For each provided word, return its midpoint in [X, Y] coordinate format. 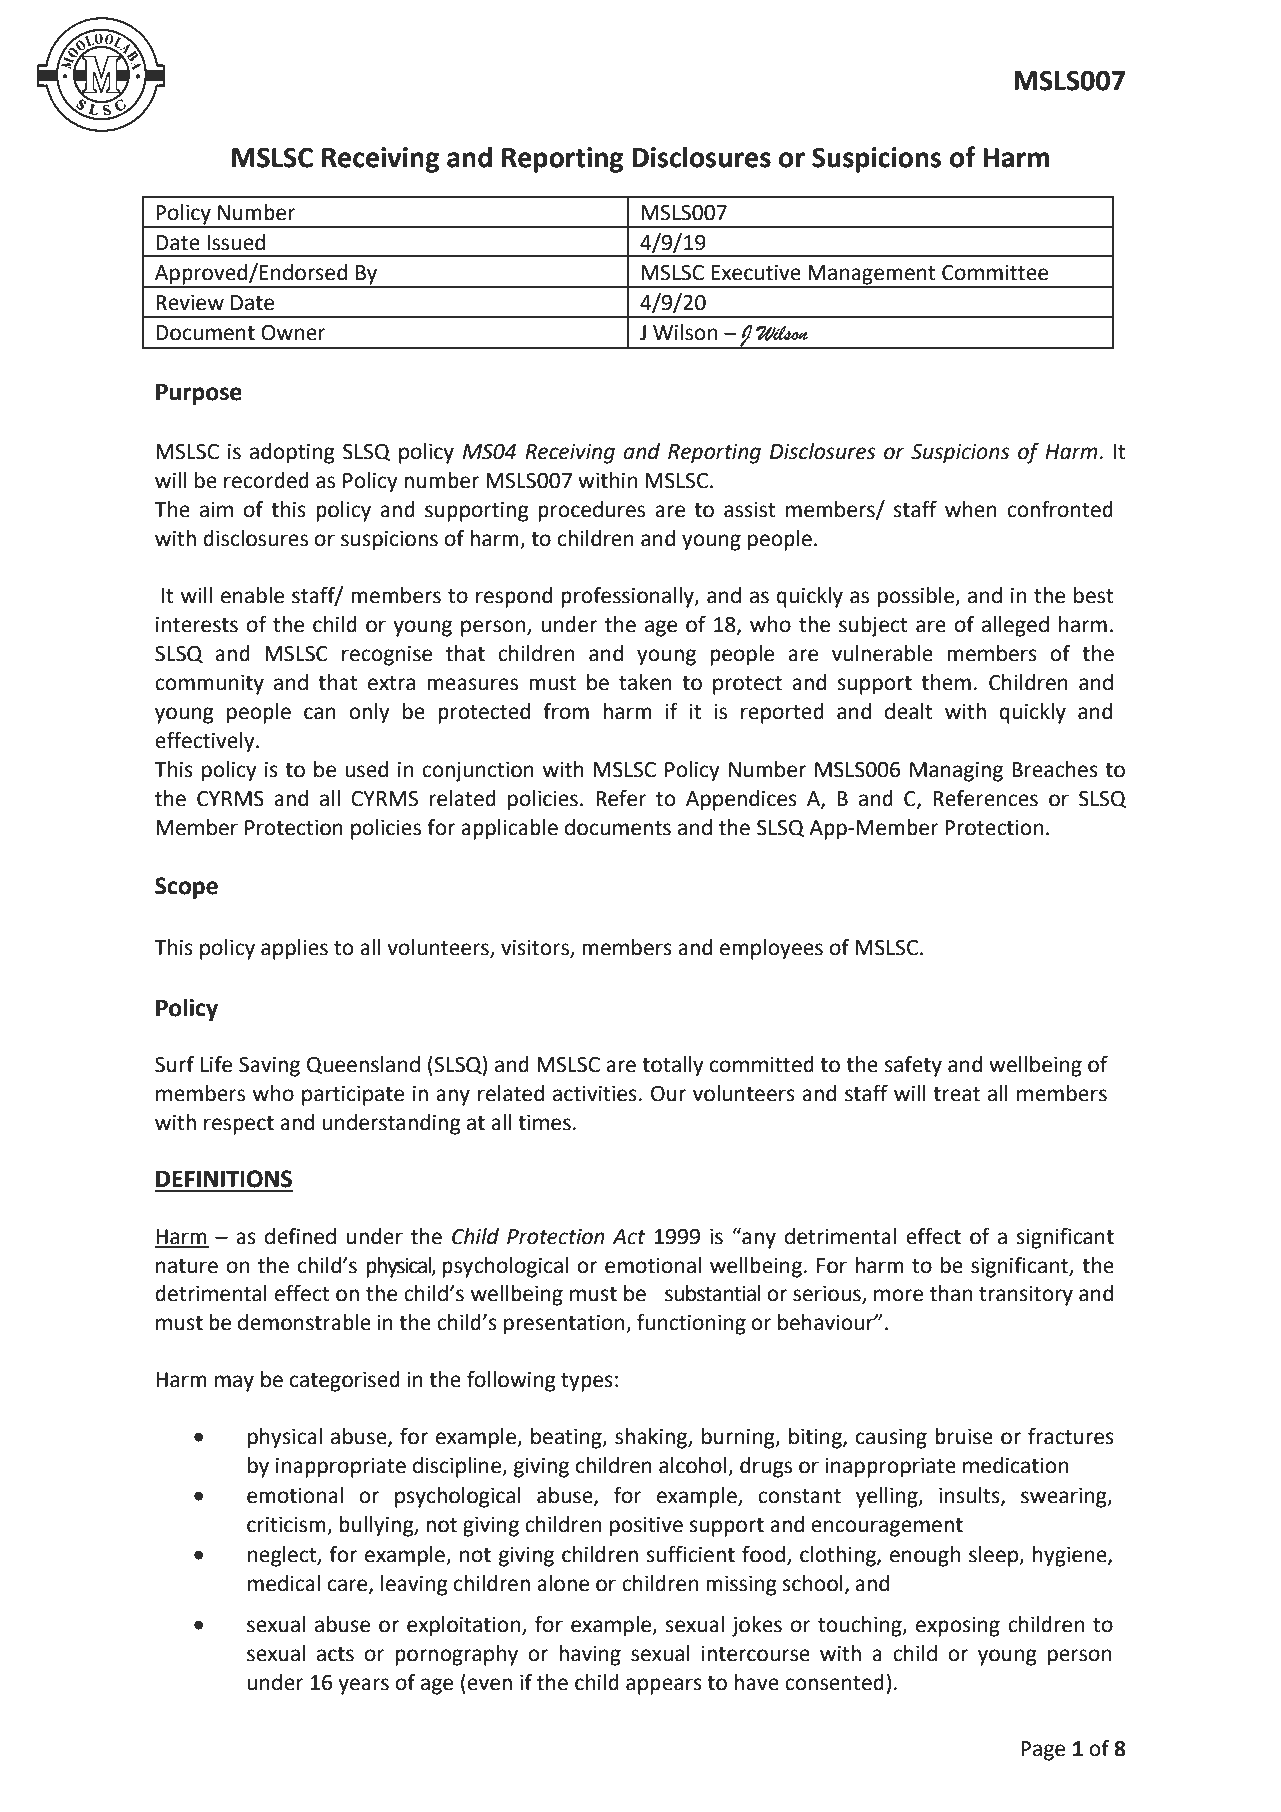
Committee [995, 273]
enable [252, 595]
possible [917, 597]
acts [335, 1654]
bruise [964, 1436]
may [234, 1383]
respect [239, 1125]
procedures [591, 511]
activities [595, 1094]
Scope [186, 888]
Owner [293, 333]
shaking [652, 1438]
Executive [756, 273]
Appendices [741, 800]
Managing [956, 772]
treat [956, 1094]
